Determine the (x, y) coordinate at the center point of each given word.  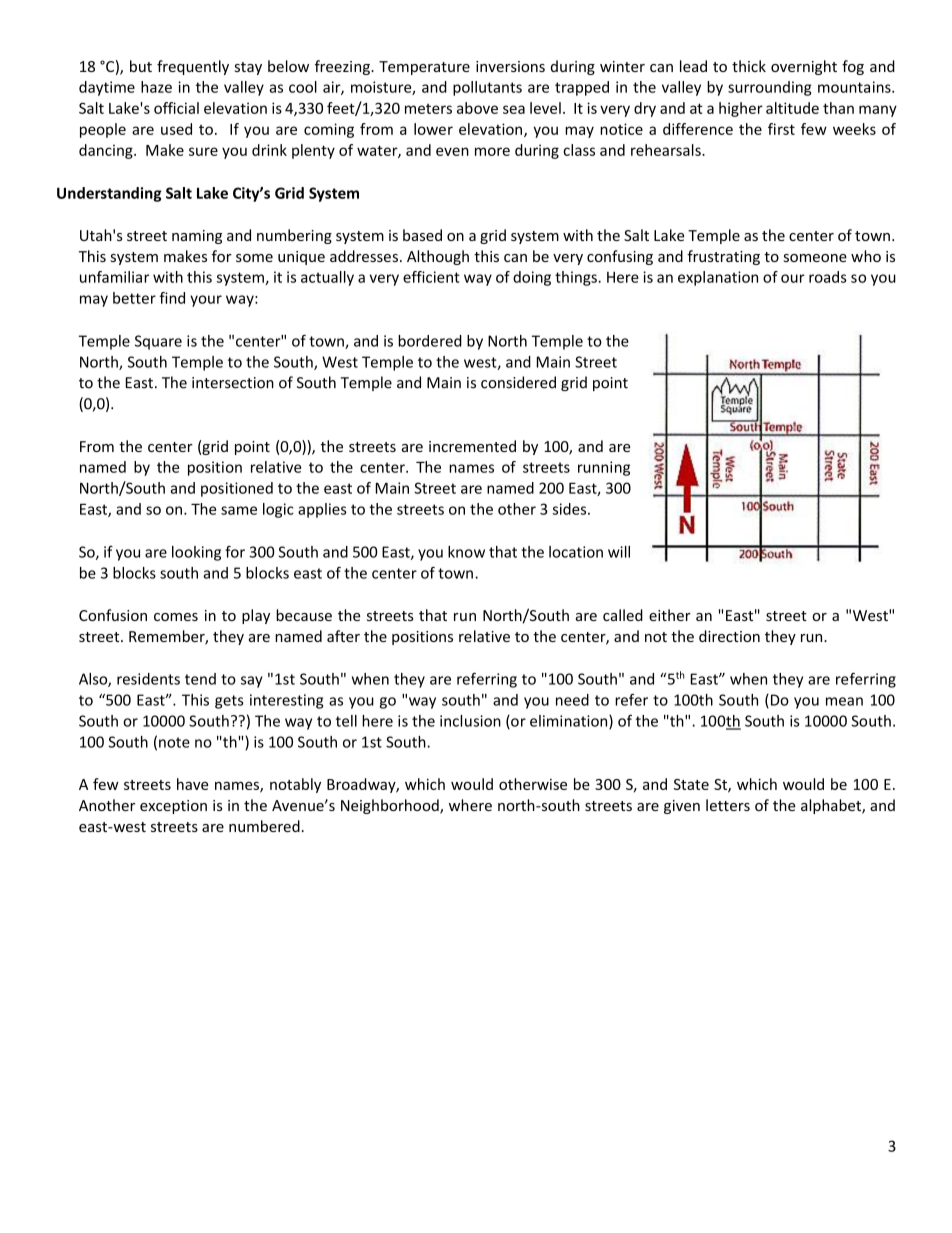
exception (173, 807)
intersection (233, 383)
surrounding (770, 88)
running (604, 468)
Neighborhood (391, 806)
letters (728, 805)
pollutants (487, 88)
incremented (472, 446)
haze (156, 87)
